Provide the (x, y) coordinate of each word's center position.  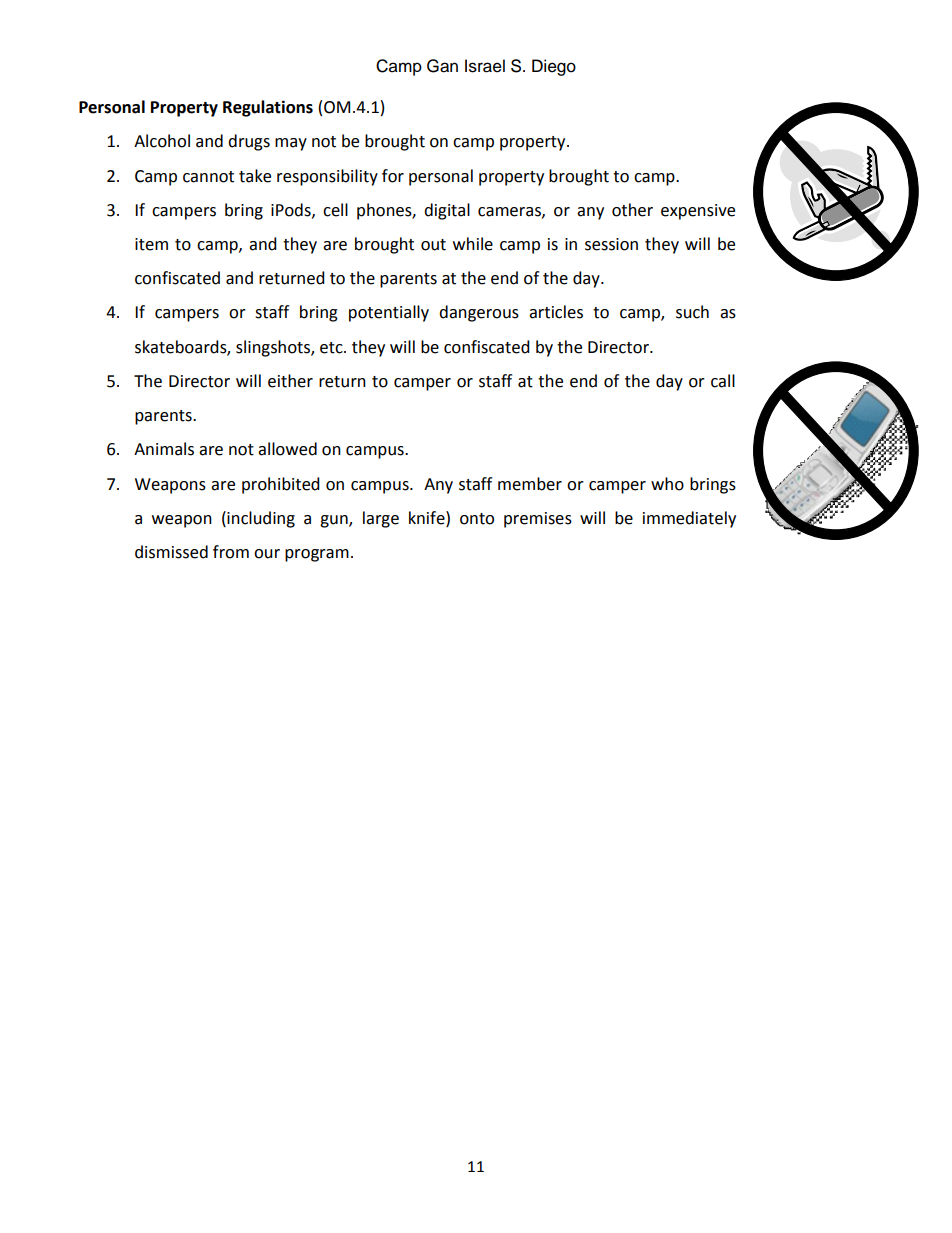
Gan (442, 66)
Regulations (268, 108)
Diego (554, 67)
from (231, 552)
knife (428, 518)
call (723, 381)
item (151, 244)
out (433, 245)
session (611, 244)
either (290, 381)
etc (332, 348)
